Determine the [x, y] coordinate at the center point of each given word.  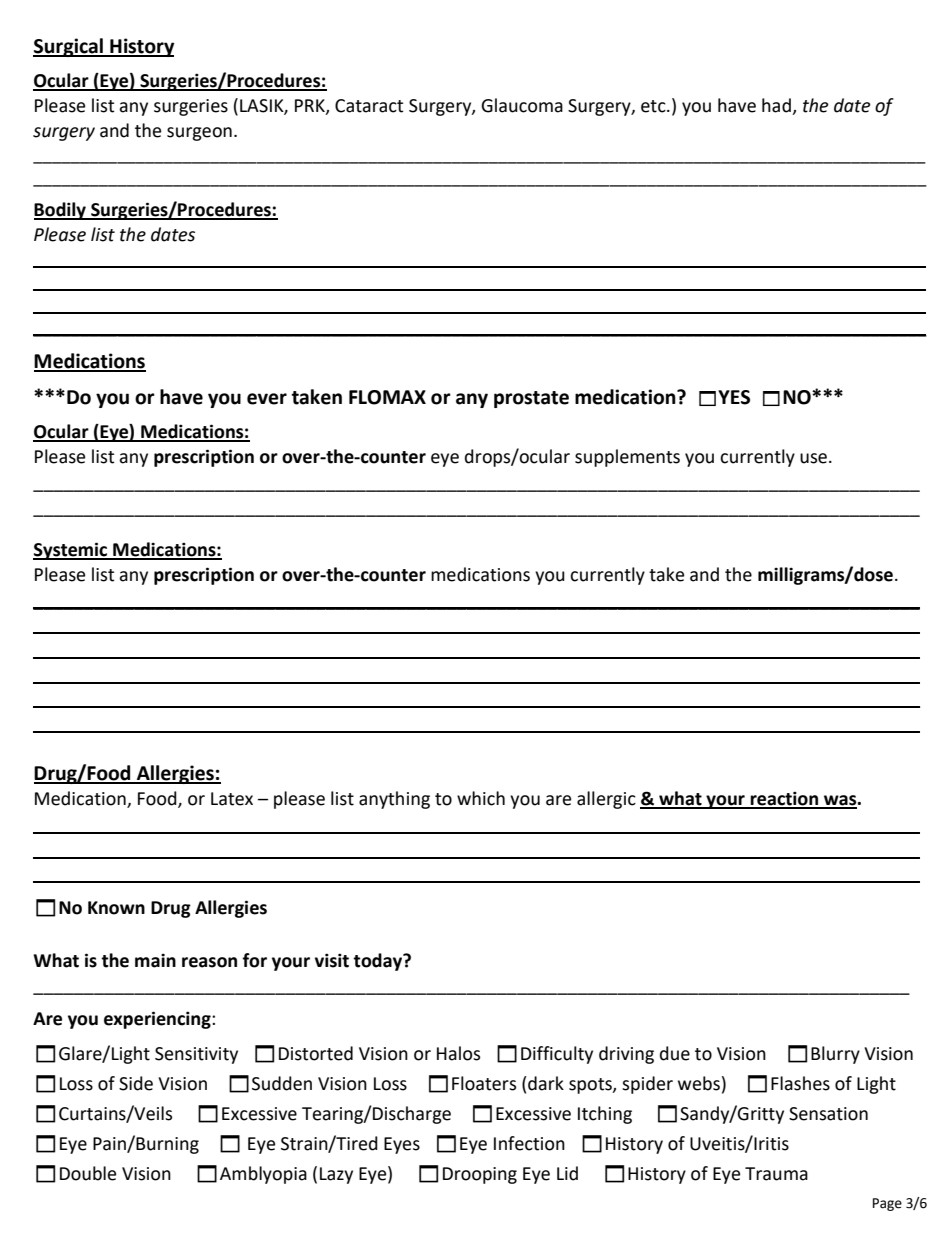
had [777, 106]
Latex [232, 799]
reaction [784, 799]
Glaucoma [522, 105]
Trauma [776, 1174]
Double [88, 1173]
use [813, 458]
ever [267, 399]
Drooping [480, 1175]
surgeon [199, 134]
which [481, 798]
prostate [531, 399]
